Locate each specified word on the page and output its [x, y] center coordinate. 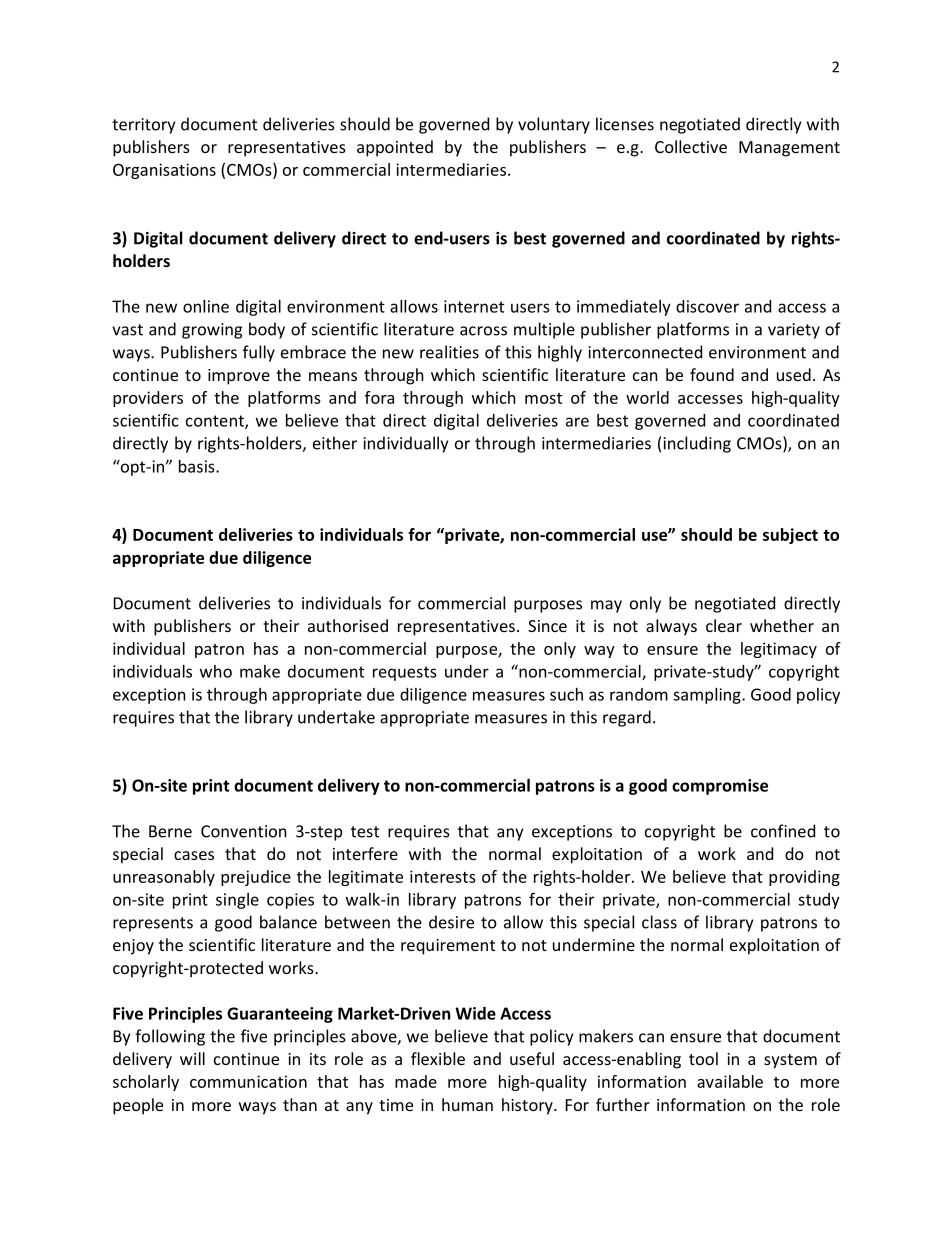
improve [239, 377]
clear [724, 625]
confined [783, 831]
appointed [395, 148]
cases [194, 855]
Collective [691, 146]
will [192, 1058]
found [712, 374]
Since [547, 626]
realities [449, 352]
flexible [438, 1058]
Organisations [164, 171]
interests [443, 876]
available [730, 1081]
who [216, 671]
